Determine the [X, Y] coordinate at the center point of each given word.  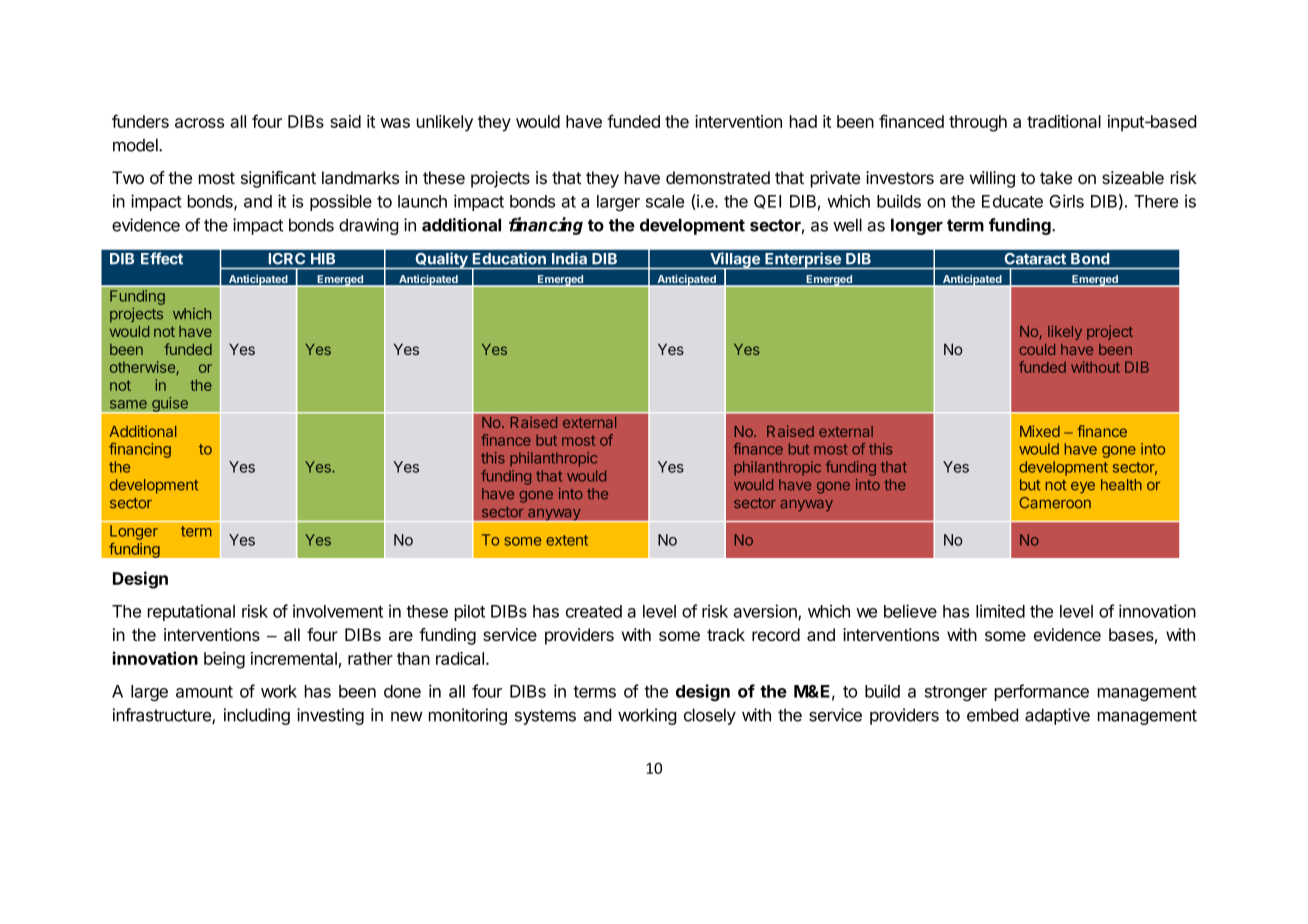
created [594, 611]
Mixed [1040, 431]
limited [1000, 611]
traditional [1064, 121]
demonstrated [718, 178]
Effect [162, 258]
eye [1083, 488]
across [199, 123]
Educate [1012, 201]
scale [665, 201]
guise [170, 405]
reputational [191, 612]
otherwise [143, 368]
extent [567, 540]
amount [204, 692]
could [1037, 349]
